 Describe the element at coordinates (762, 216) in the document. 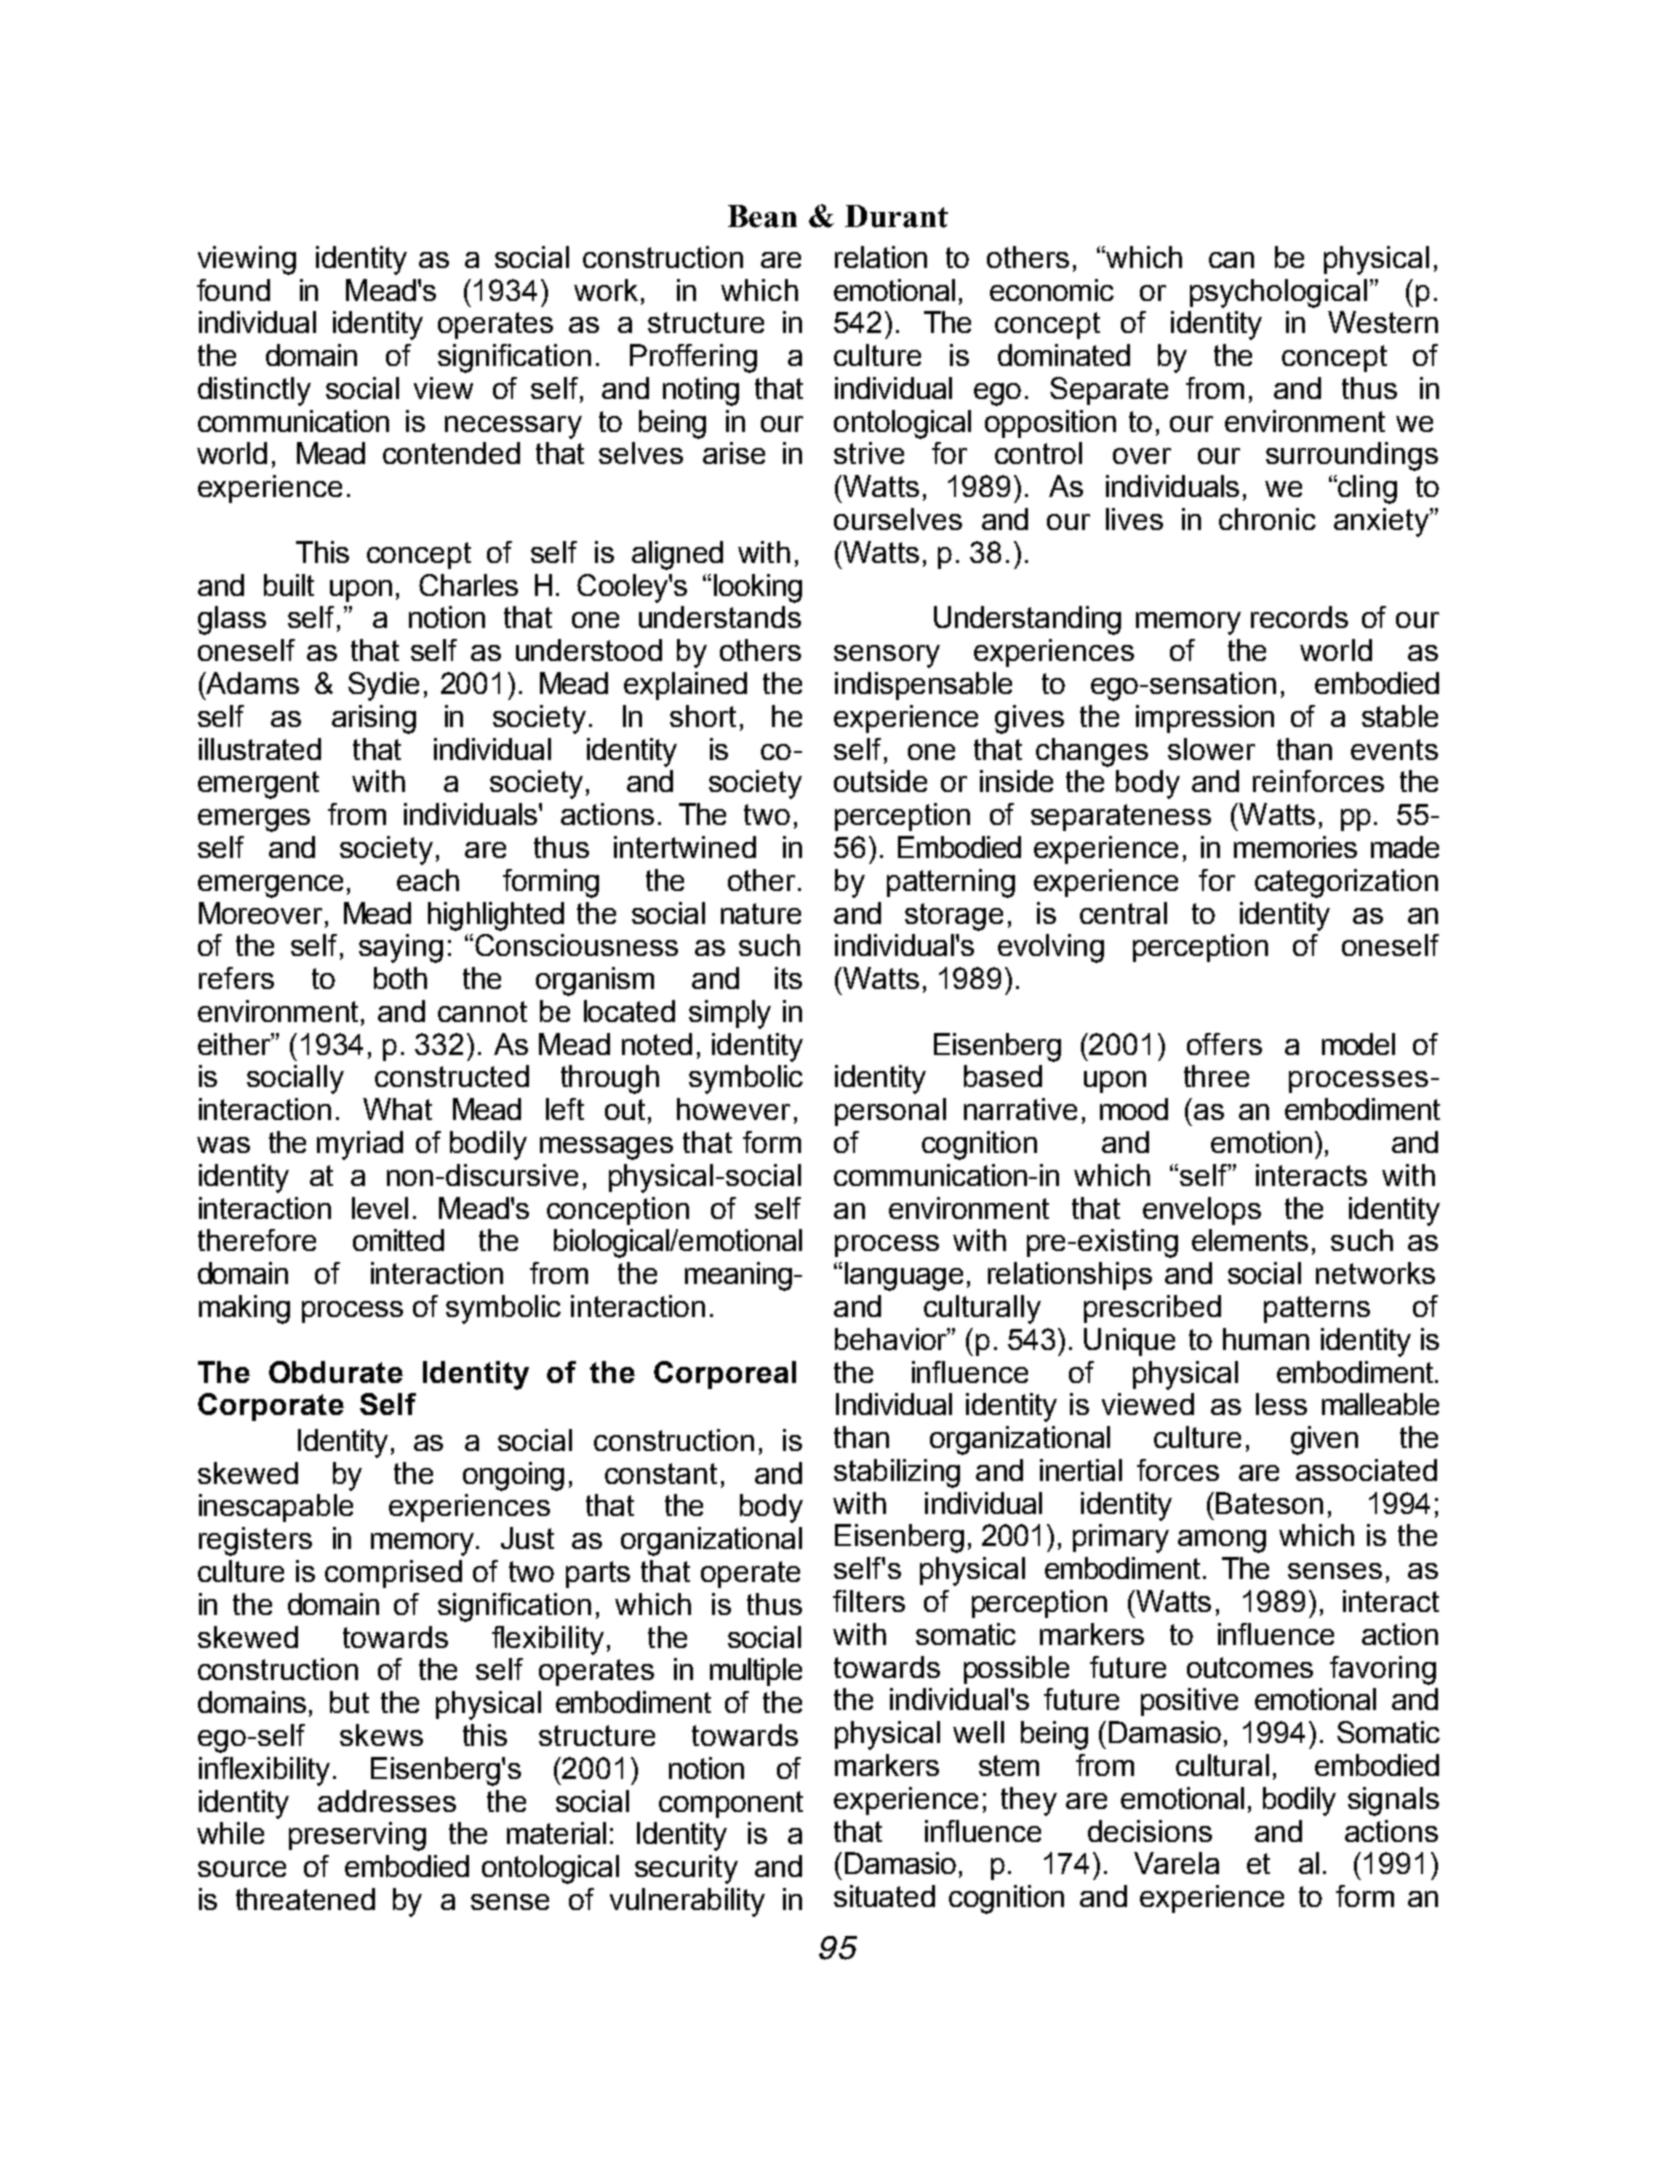

I see `Bean` at that location.
